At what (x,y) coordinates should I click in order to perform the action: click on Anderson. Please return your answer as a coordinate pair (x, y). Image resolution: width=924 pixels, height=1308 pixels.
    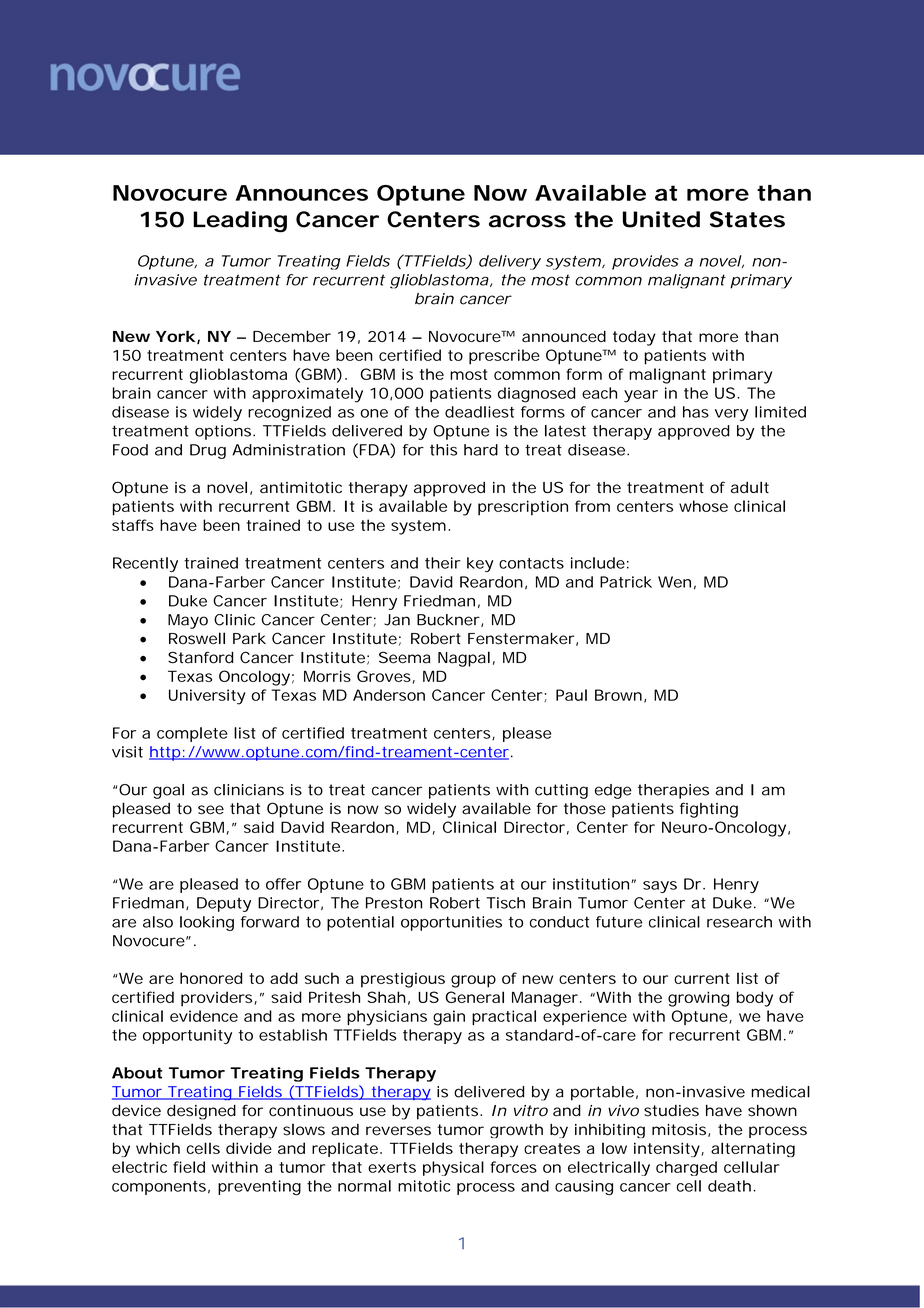
    Looking at the image, I should click on (389, 695).
